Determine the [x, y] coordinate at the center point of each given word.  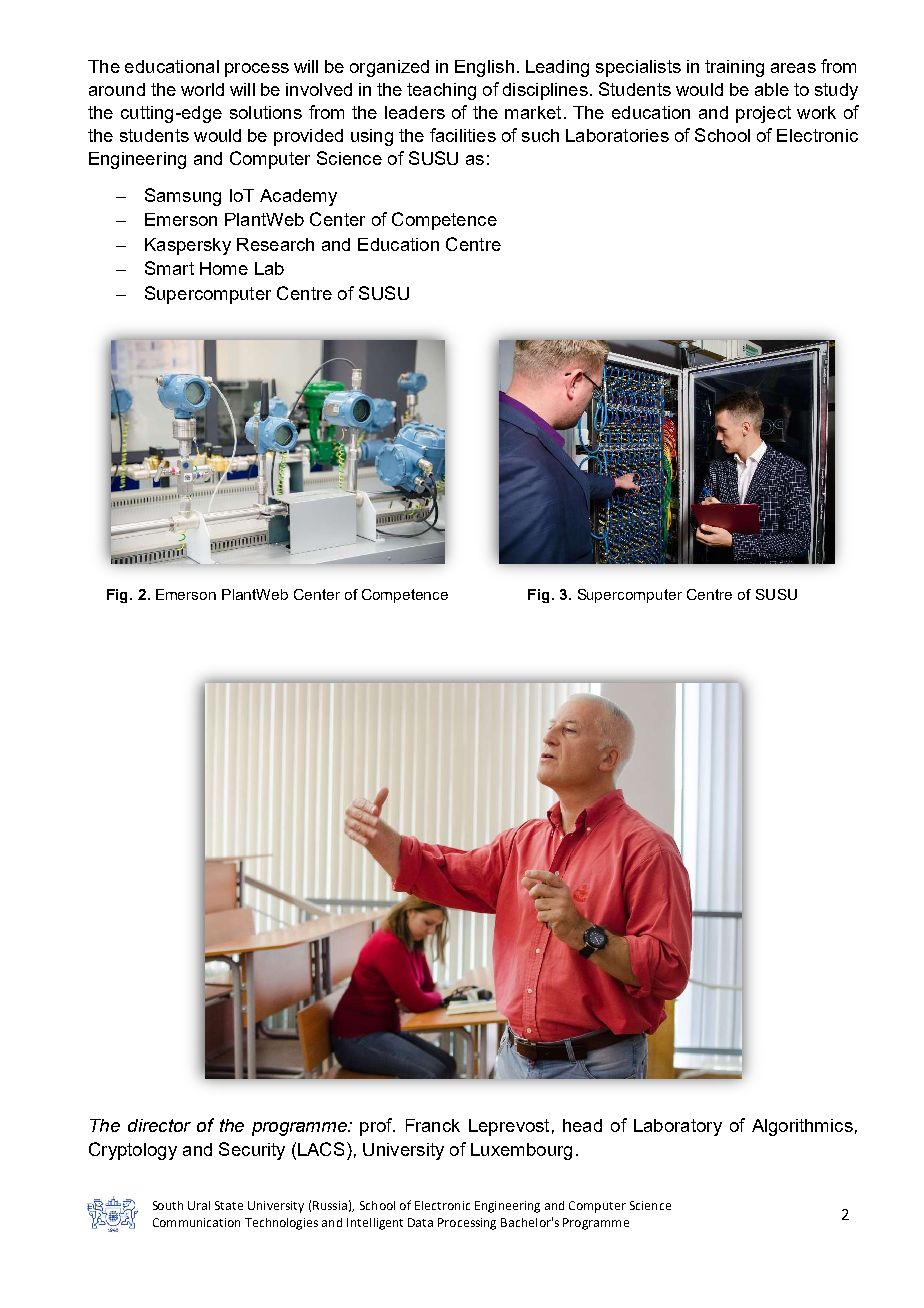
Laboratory [678, 1127]
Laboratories [617, 135]
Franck [433, 1125]
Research [275, 244]
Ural [199, 1205]
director [159, 1125]
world [202, 89]
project [763, 114]
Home [224, 268]
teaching [441, 91]
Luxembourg [521, 1151]
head [582, 1125]
